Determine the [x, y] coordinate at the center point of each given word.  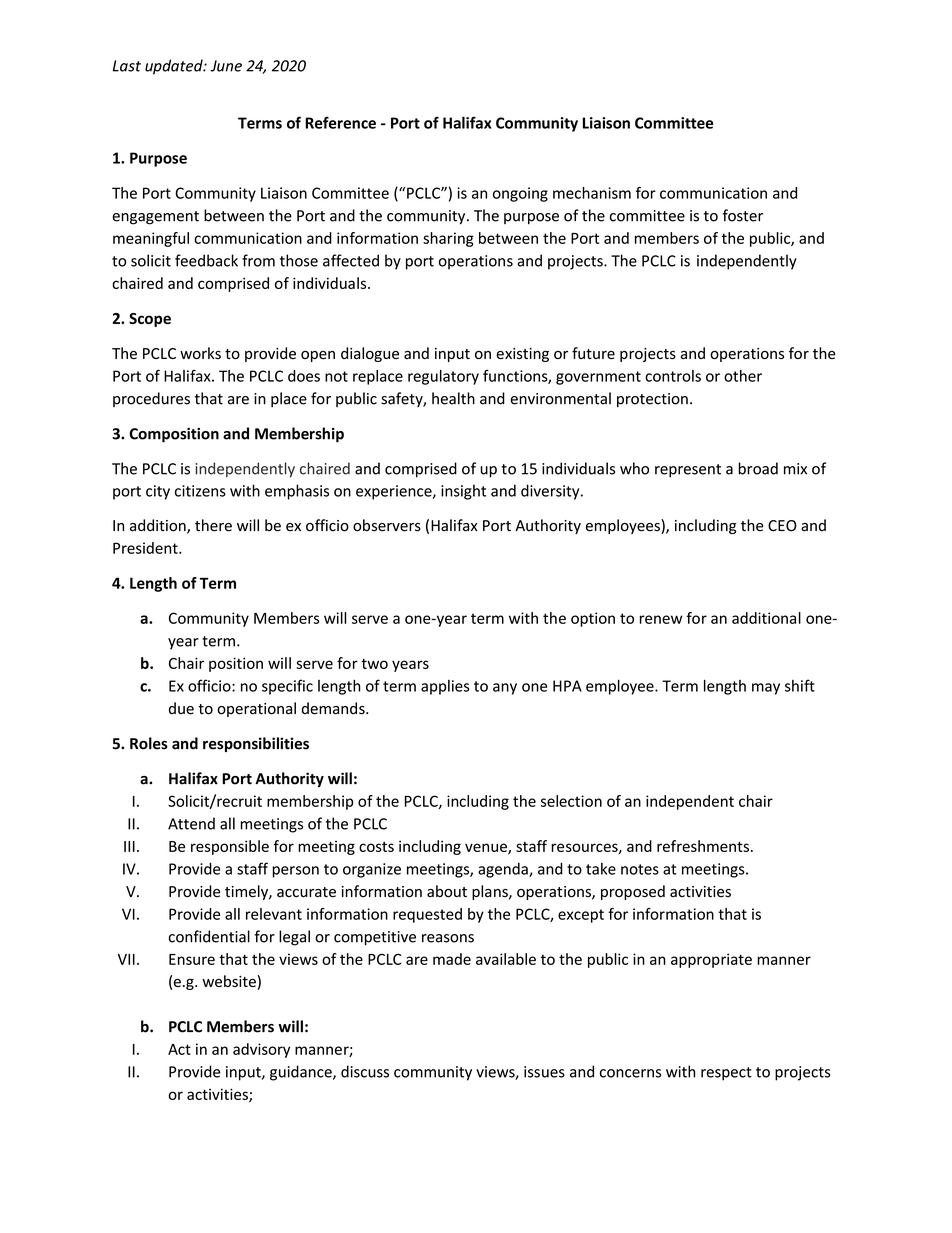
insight [463, 492]
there [213, 525]
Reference [340, 122]
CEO [782, 526]
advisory [261, 1050]
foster [743, 215]
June [226, 66]
